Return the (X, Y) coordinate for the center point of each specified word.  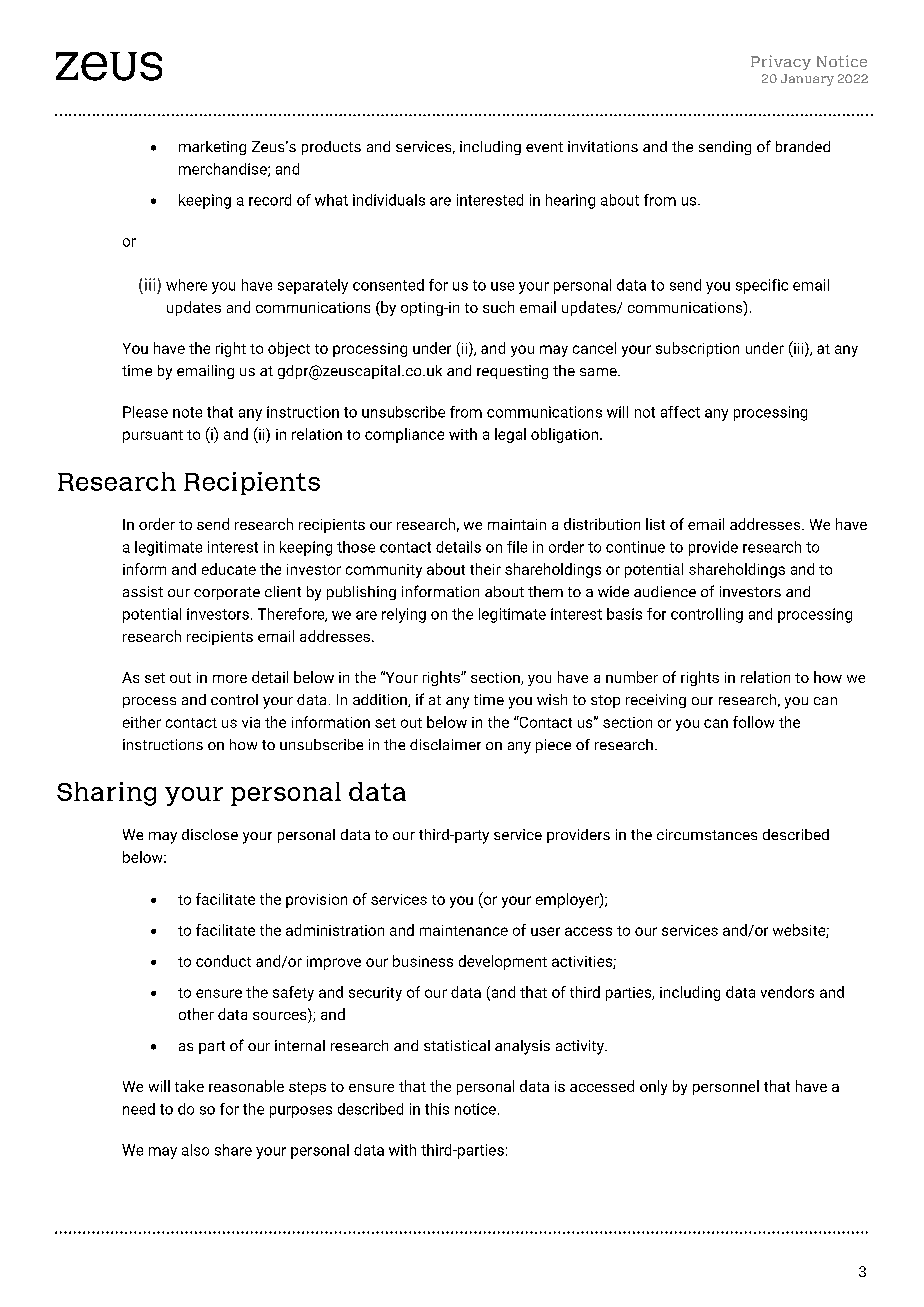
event (544, 147)
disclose (210, 834)
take (189, 1086)
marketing (212, 148)
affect (680, 412)
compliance (404, 435)
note (187, 412)
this (437, 1109)
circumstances (707, 834)
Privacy (781, 62)
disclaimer (445, 744)
